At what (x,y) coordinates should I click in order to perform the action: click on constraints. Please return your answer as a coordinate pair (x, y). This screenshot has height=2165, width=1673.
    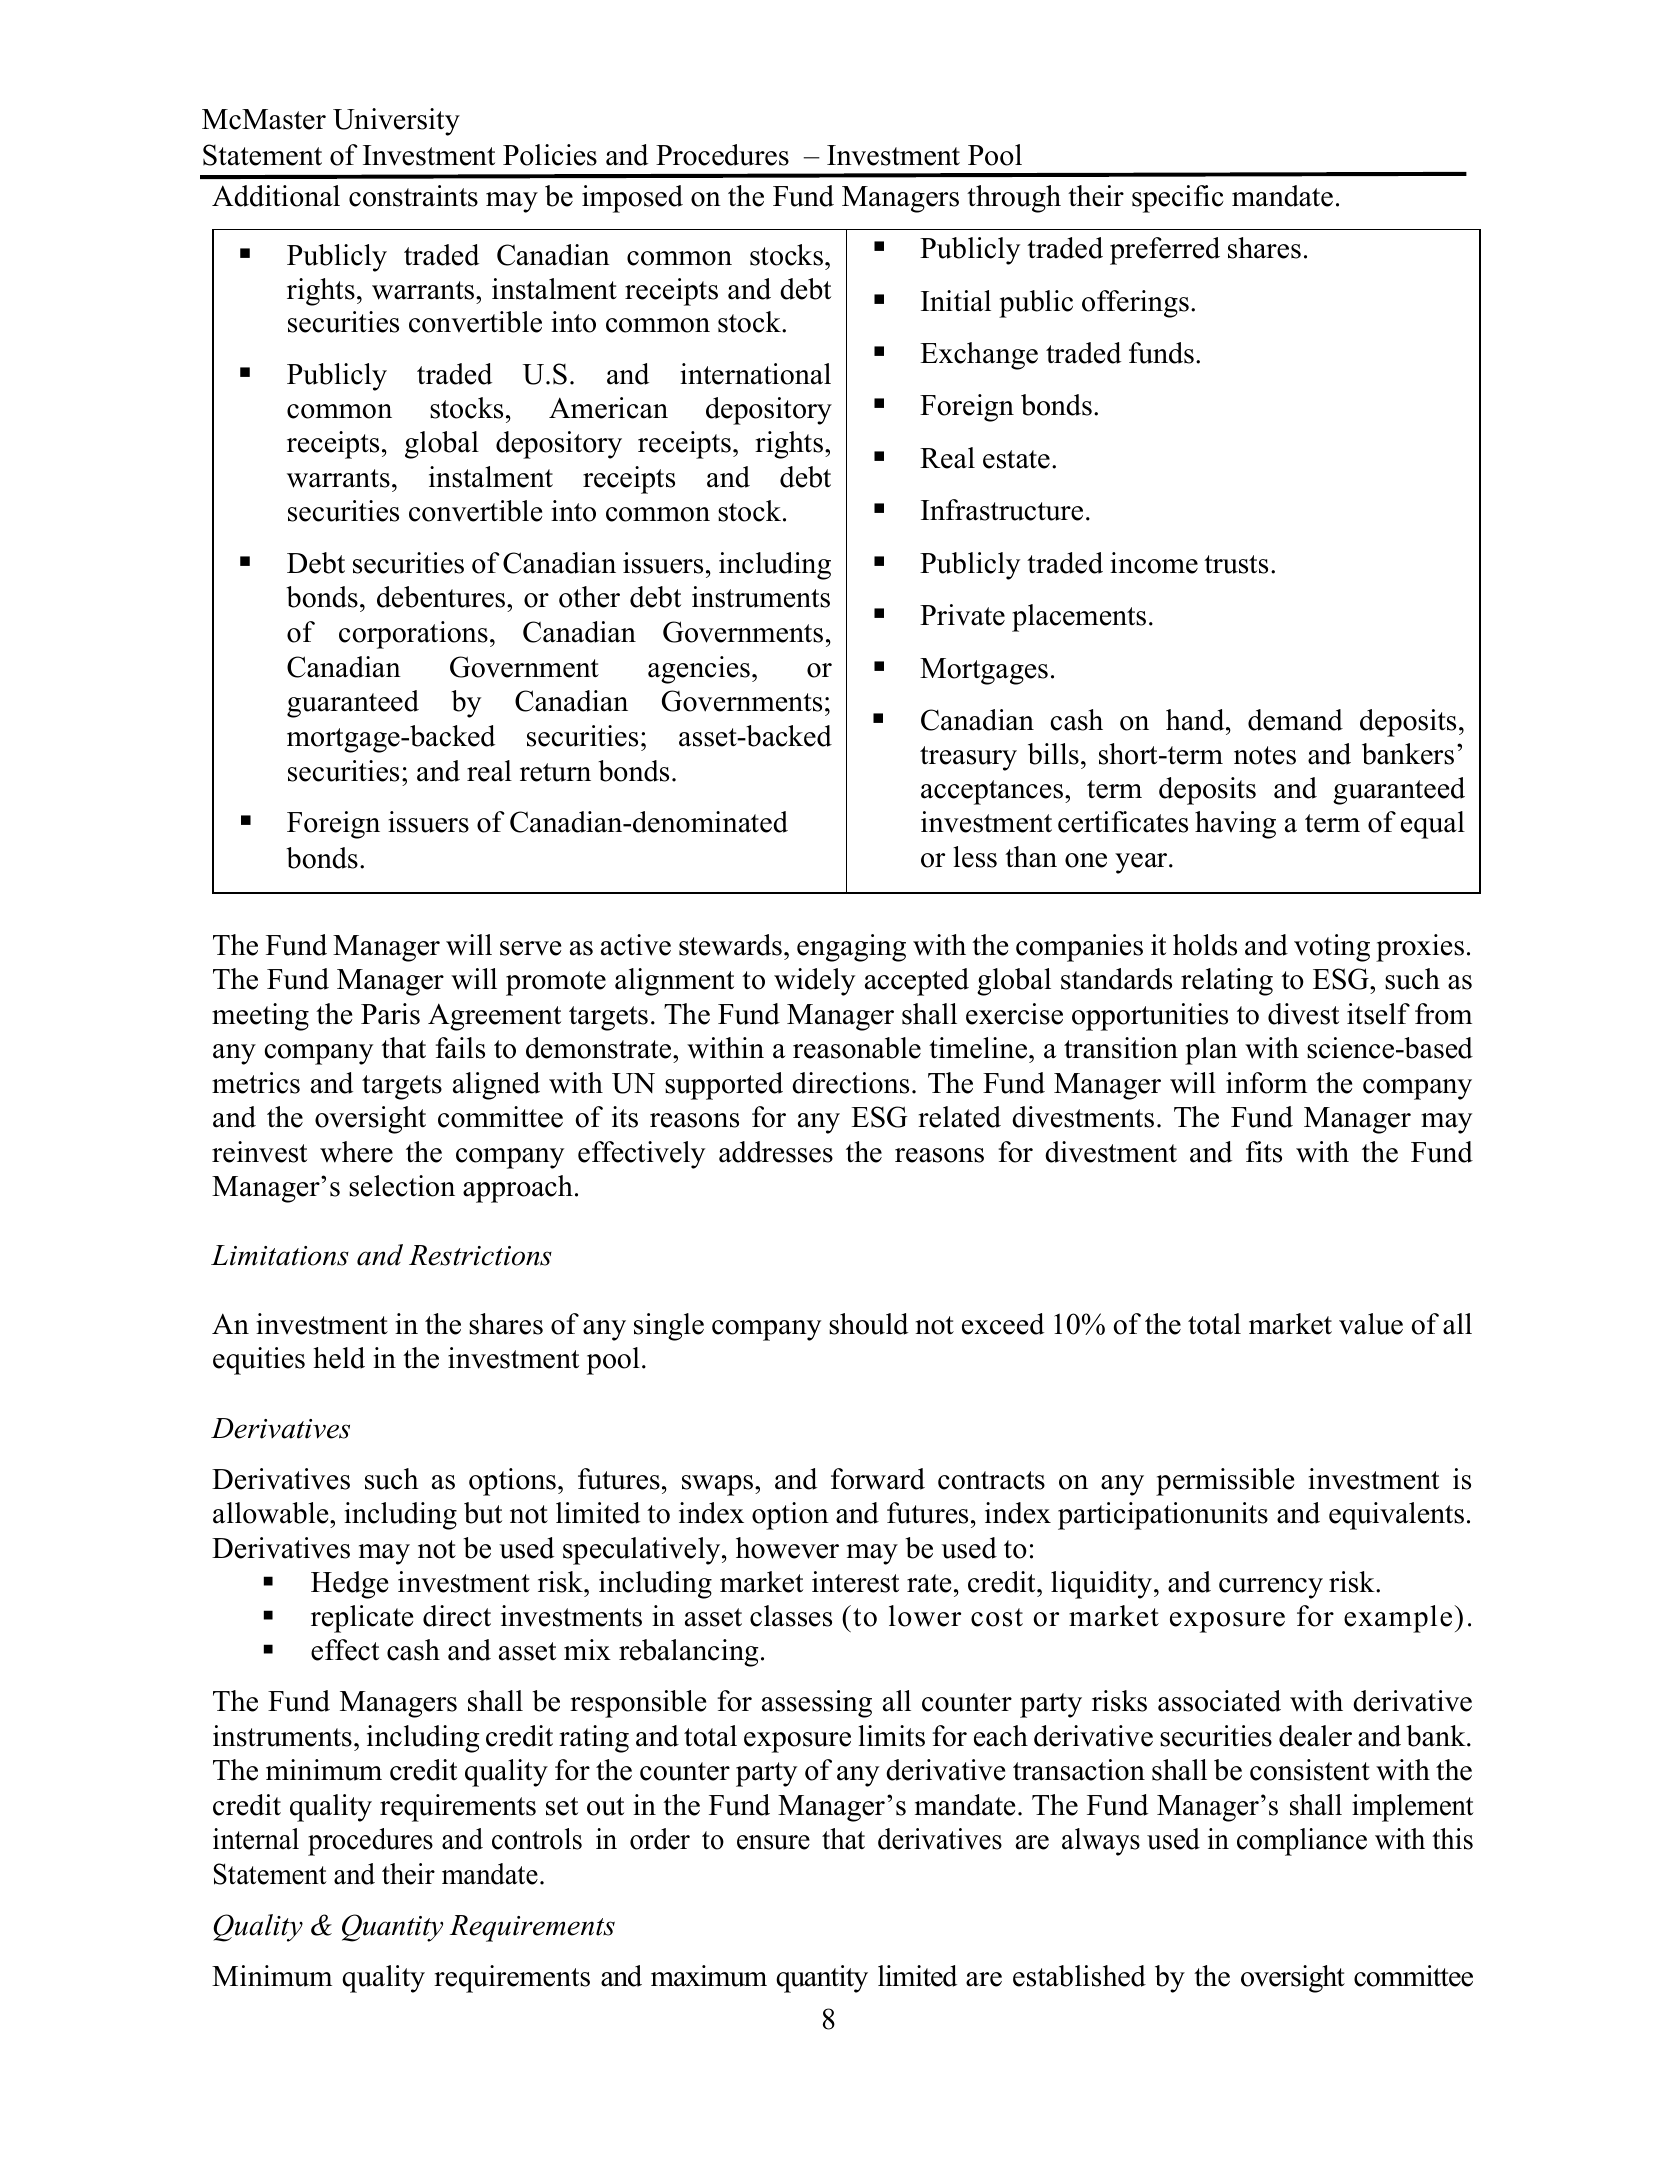
    Looking at the image, I should click on (413, 196).
